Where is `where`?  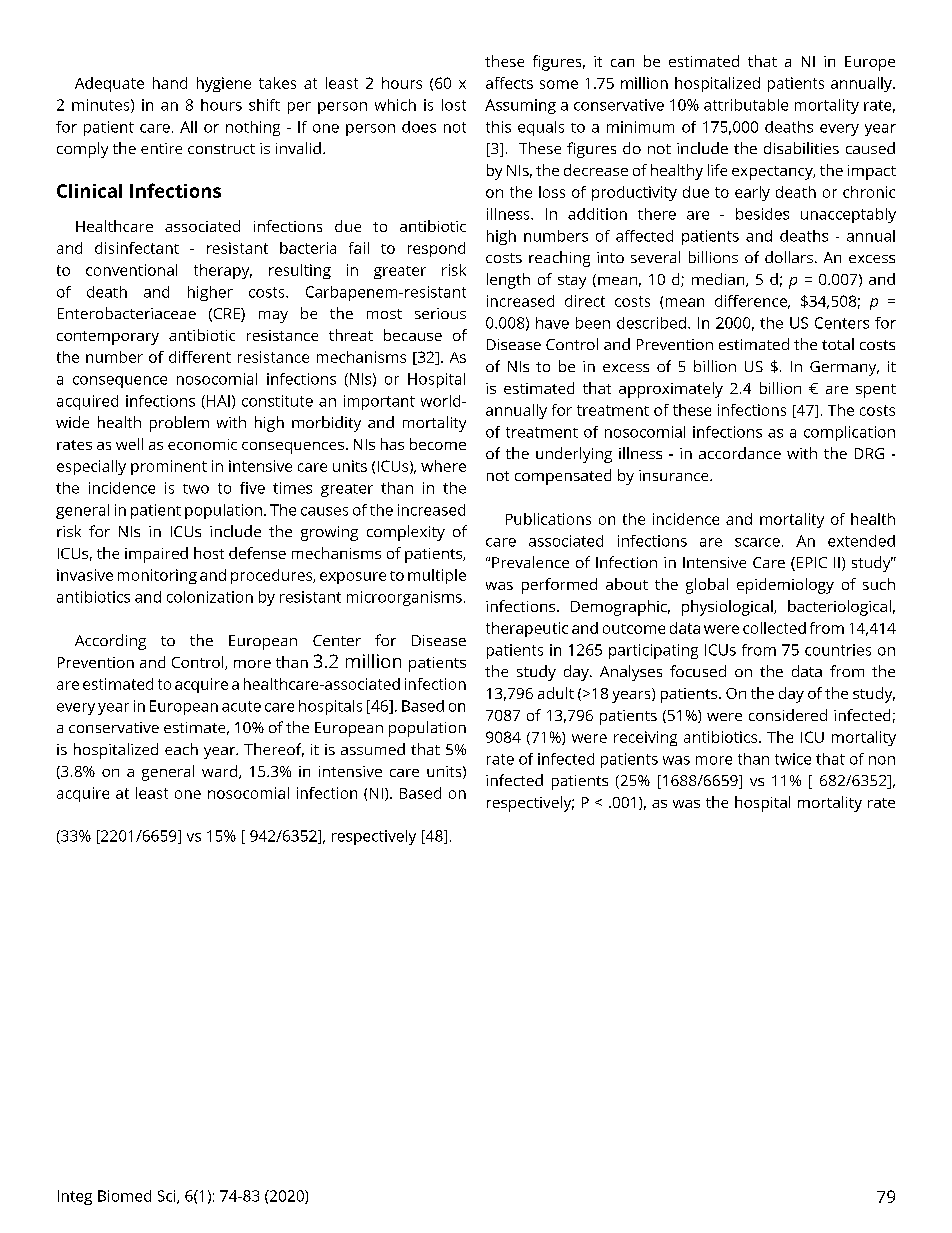
where is located at coordinates (443, 466).
